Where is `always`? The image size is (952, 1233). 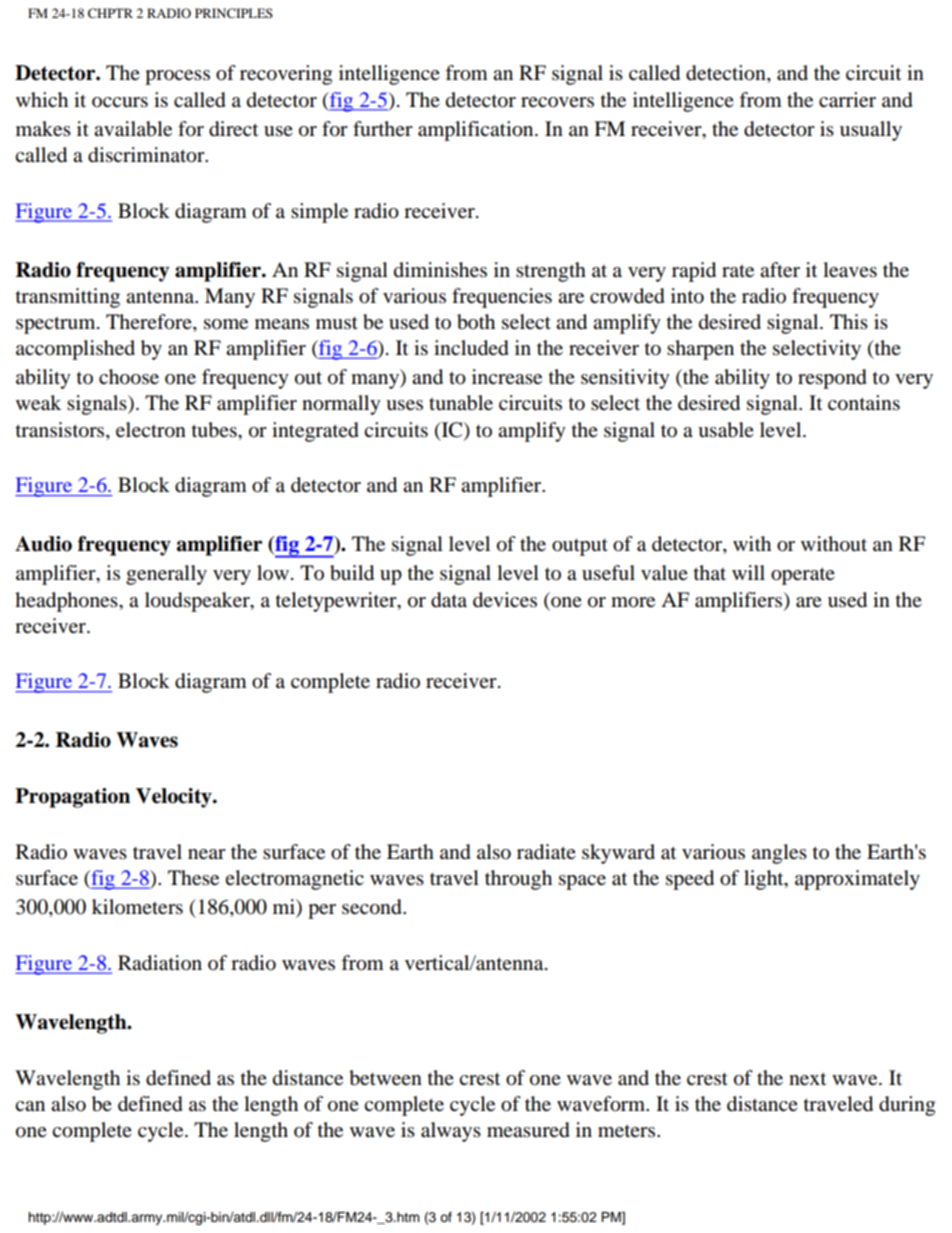 always is located at coordinates (451, 1132).
